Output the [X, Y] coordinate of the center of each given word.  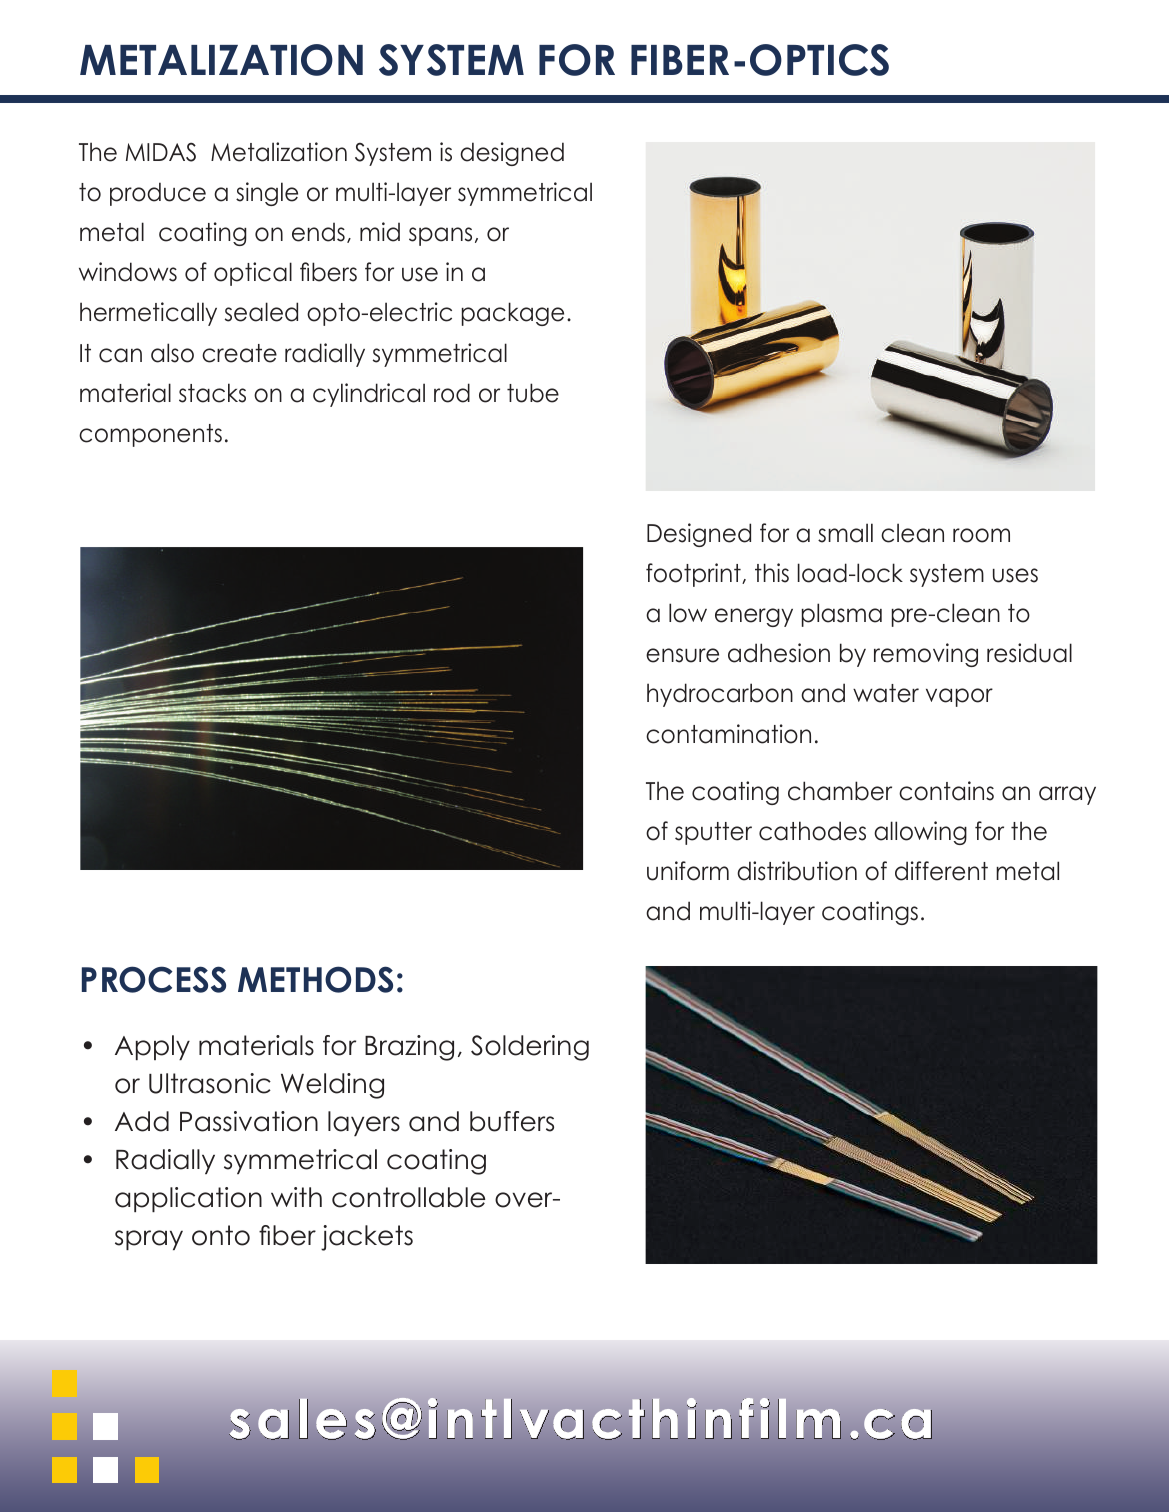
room [981, 535]
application [188, 1199]
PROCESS [154, 979]
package [513, 314]
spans [440, 236]
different [941, 871]
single [267, 194]
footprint [694, 575]
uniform [688, 871]
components [150, 435]
